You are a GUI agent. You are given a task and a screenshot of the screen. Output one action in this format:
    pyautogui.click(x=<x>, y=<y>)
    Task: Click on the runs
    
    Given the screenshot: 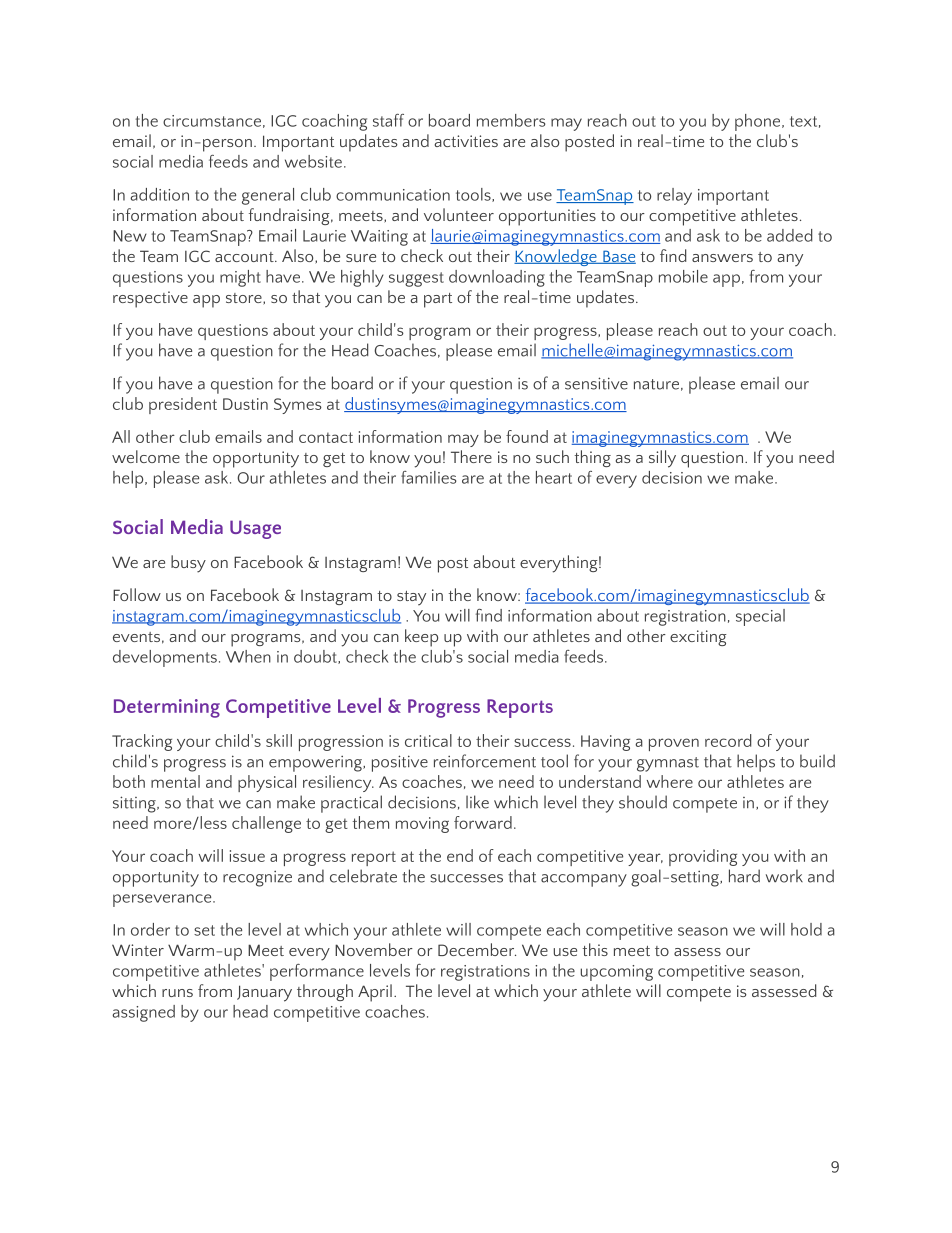 What is the action you would take?
    pyautogui.click(x=177, y=993)
